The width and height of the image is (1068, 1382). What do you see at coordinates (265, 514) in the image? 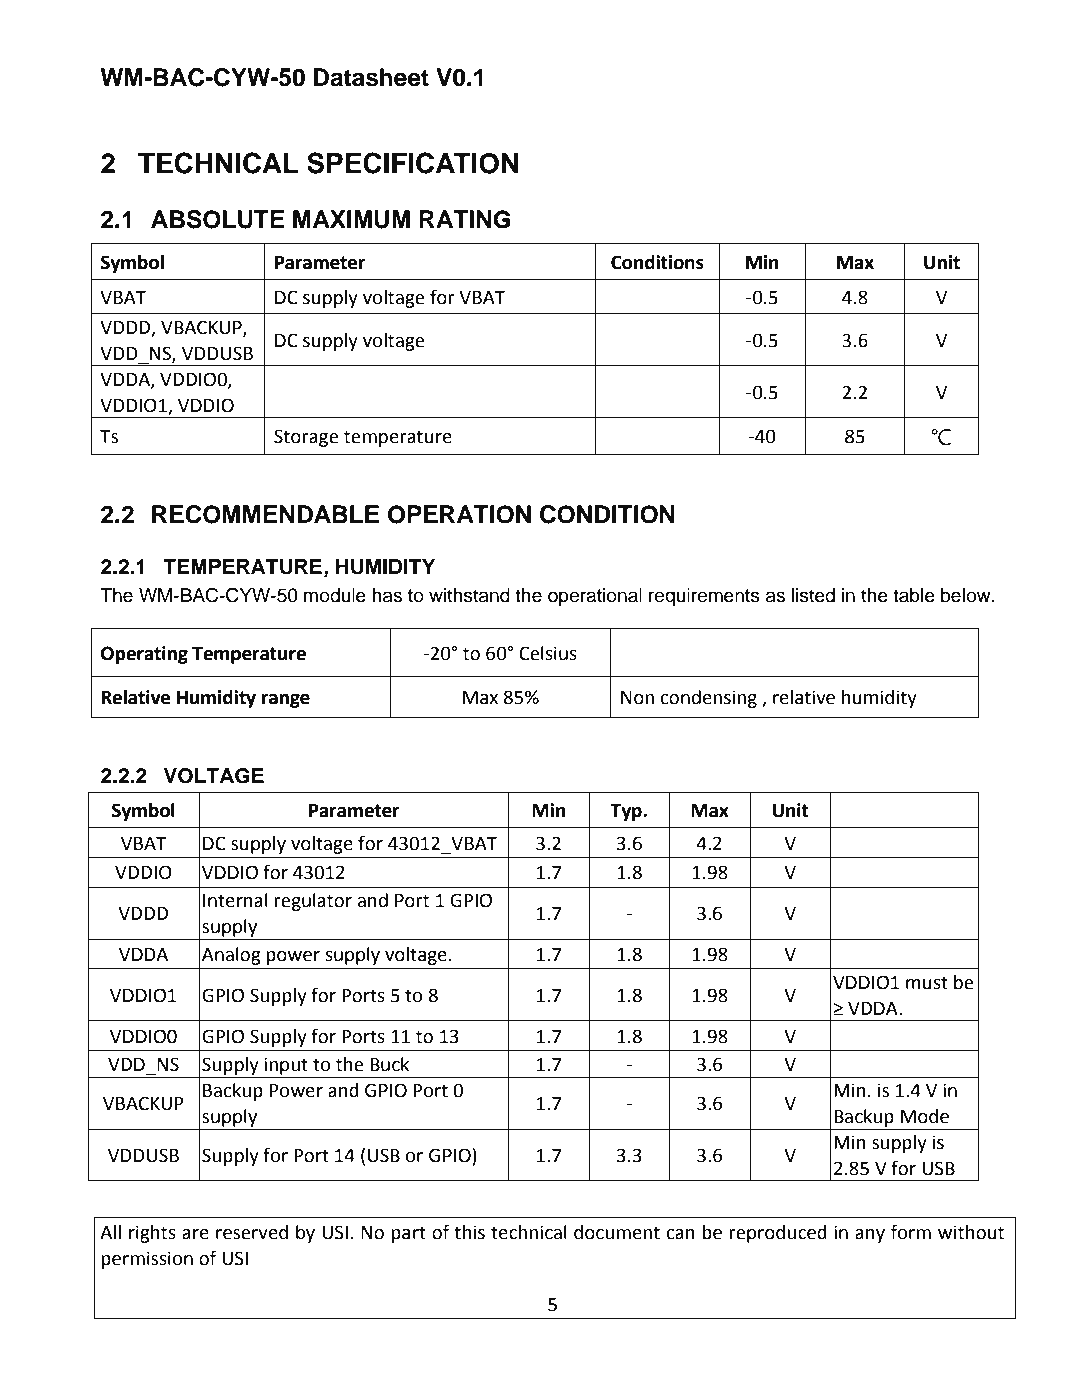
I see `RECOMMENDABLE` at bounding box center [265, 514].
